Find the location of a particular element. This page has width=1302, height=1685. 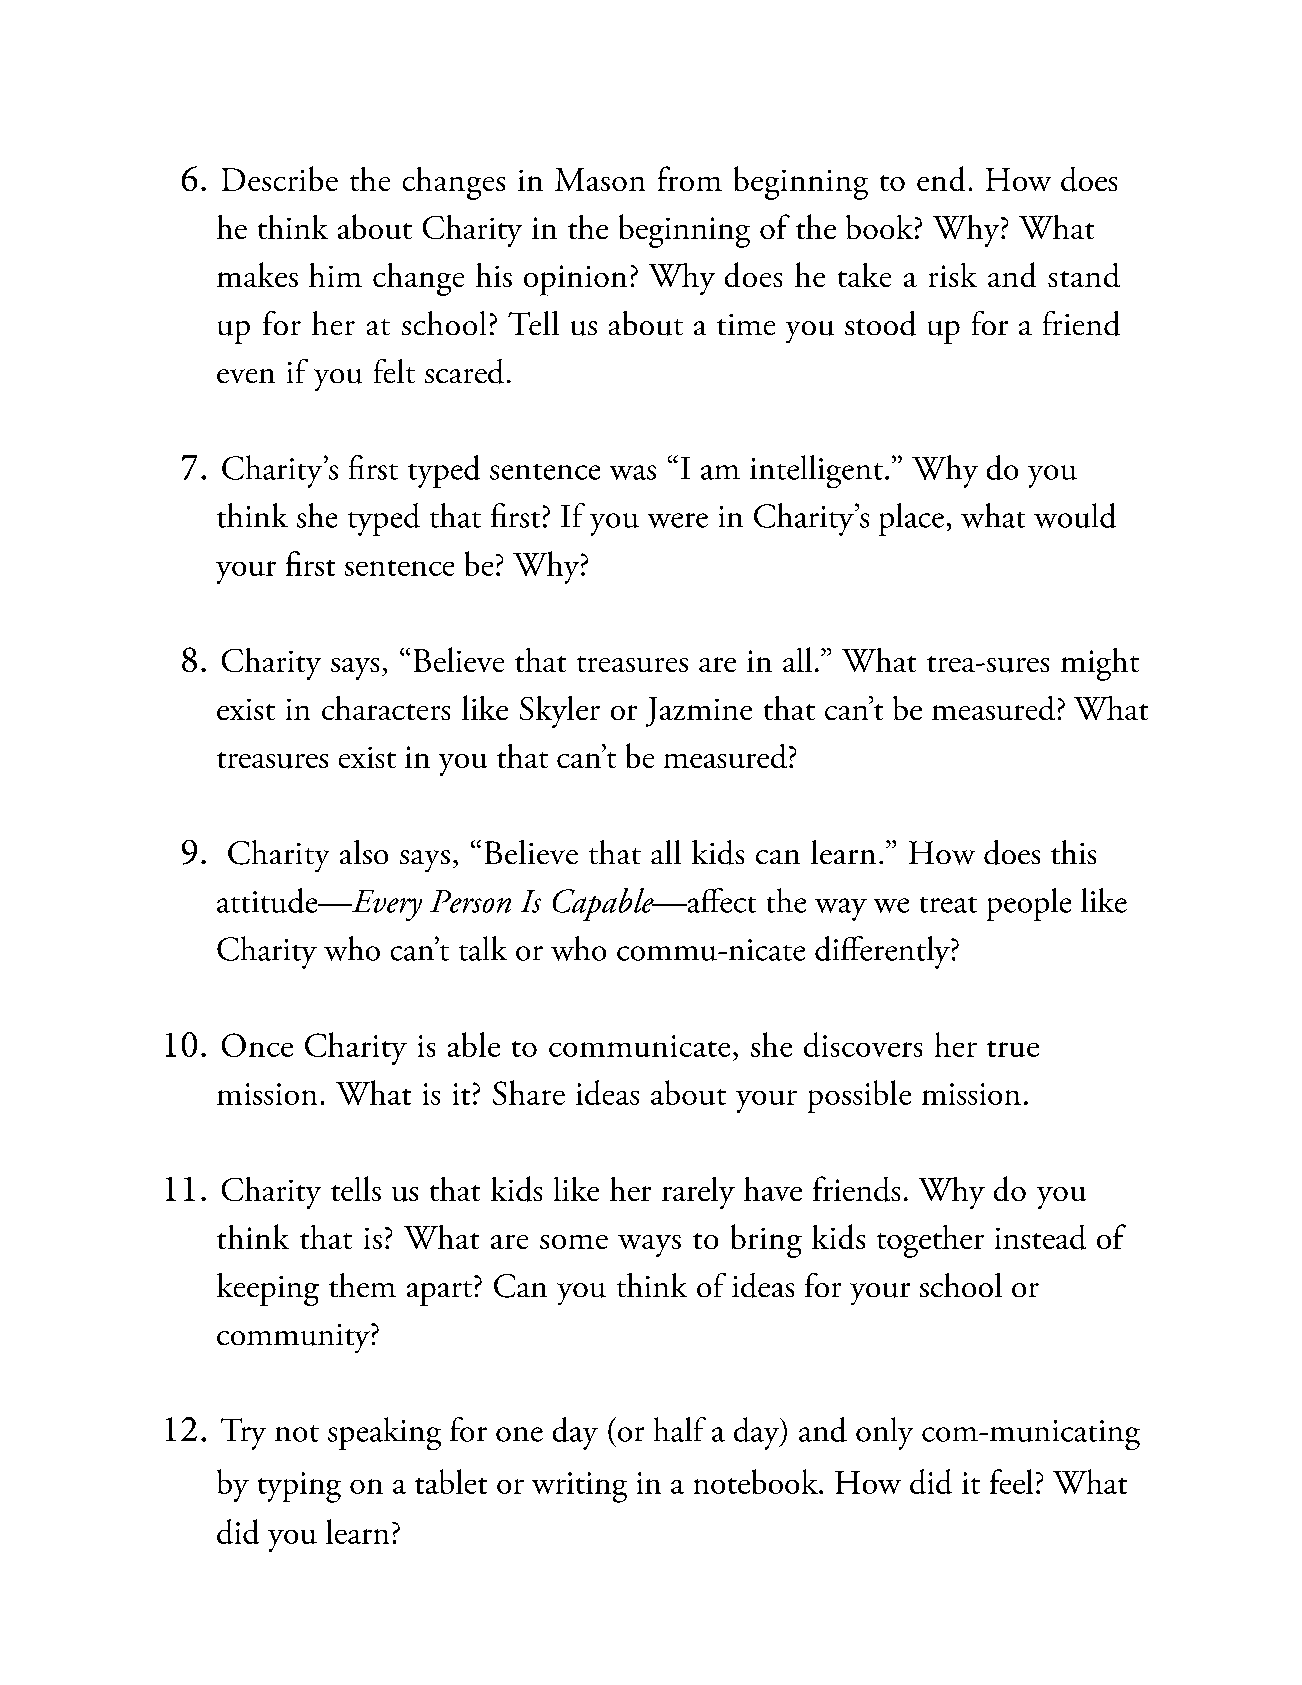

speaking is located at coordinates (384, 1433).
